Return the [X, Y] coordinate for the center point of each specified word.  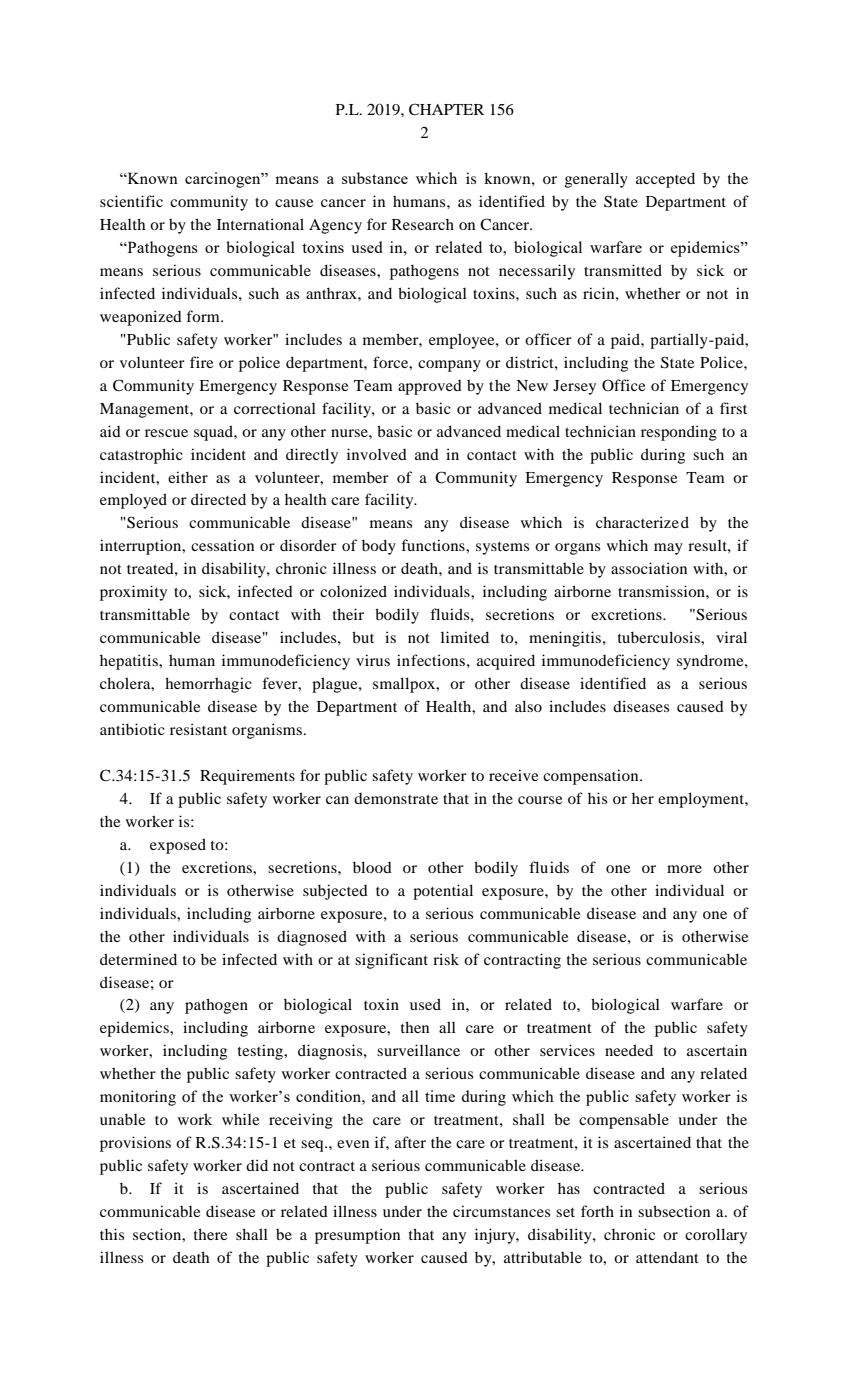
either [188, 477]
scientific [131, 201]
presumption [357, 1236]
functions [434, 545]
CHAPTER [446, 109]
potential [443, 892]
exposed [178, 846]
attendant [667, 1257]
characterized [642, 522]
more [684, 869]
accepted [665, 180]
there [210, 1234]
